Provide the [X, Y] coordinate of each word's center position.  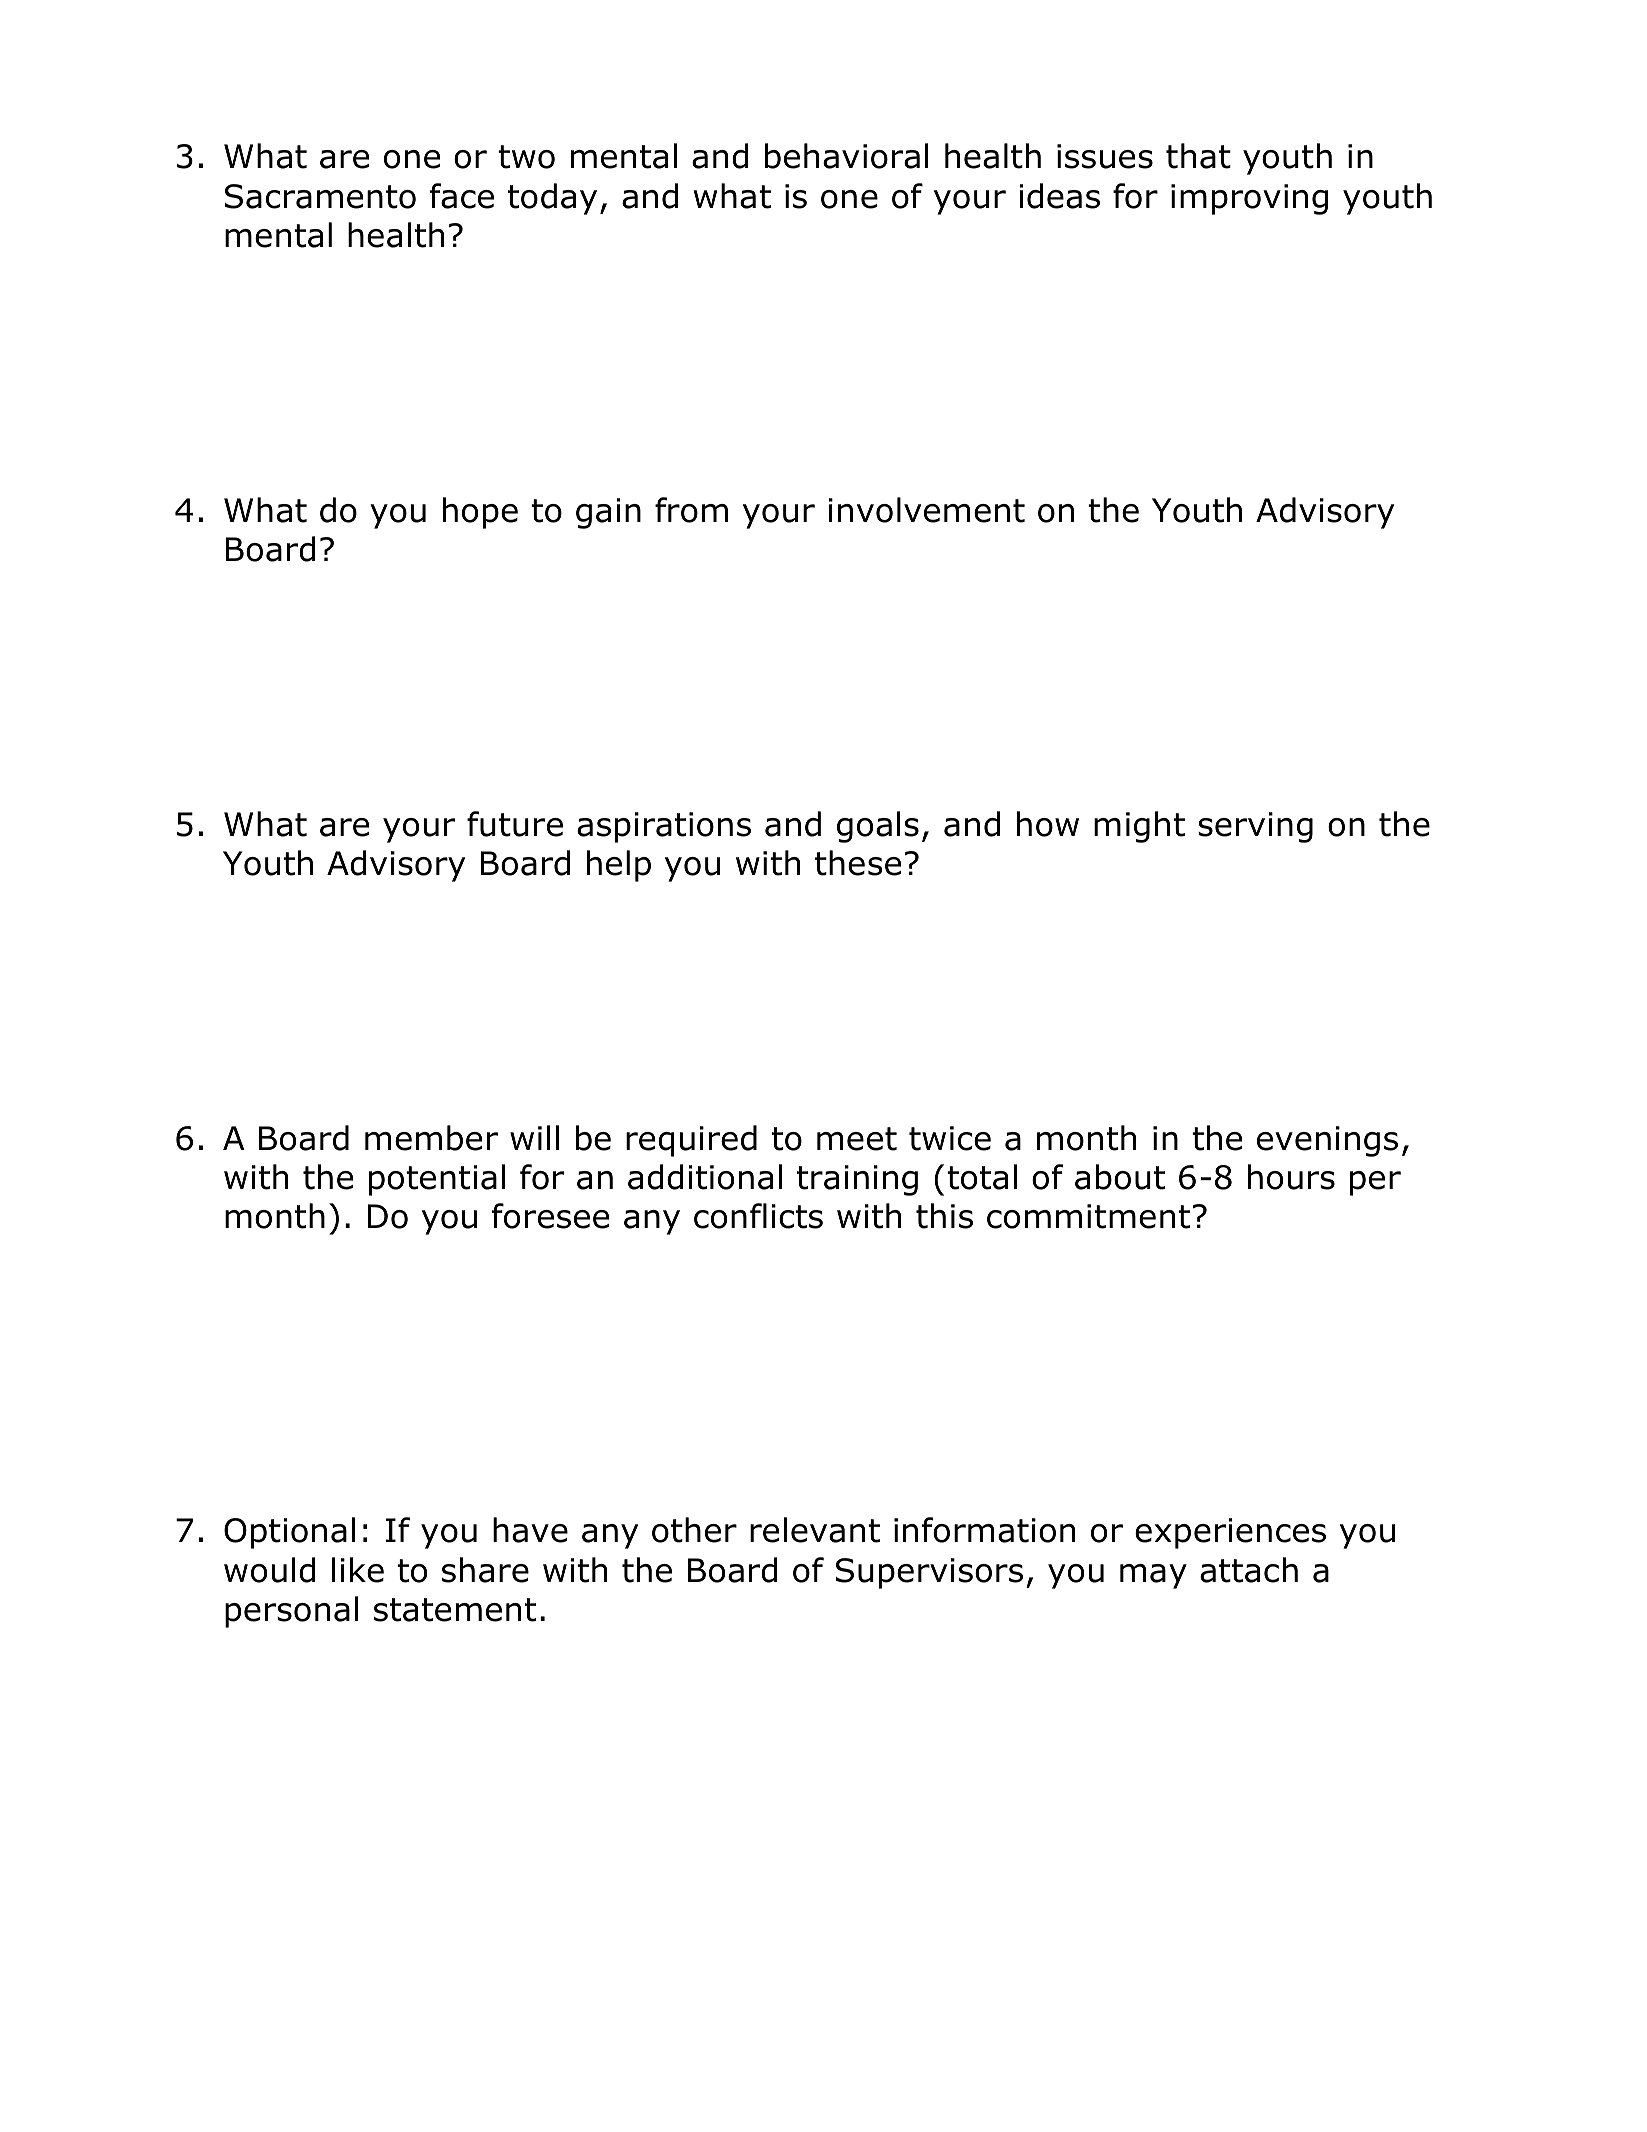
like [358, 1570]
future [515, 824]
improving [1249, 199]
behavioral [846, 156]
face [462, 196]
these [858, 863]
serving [1255, 827]
